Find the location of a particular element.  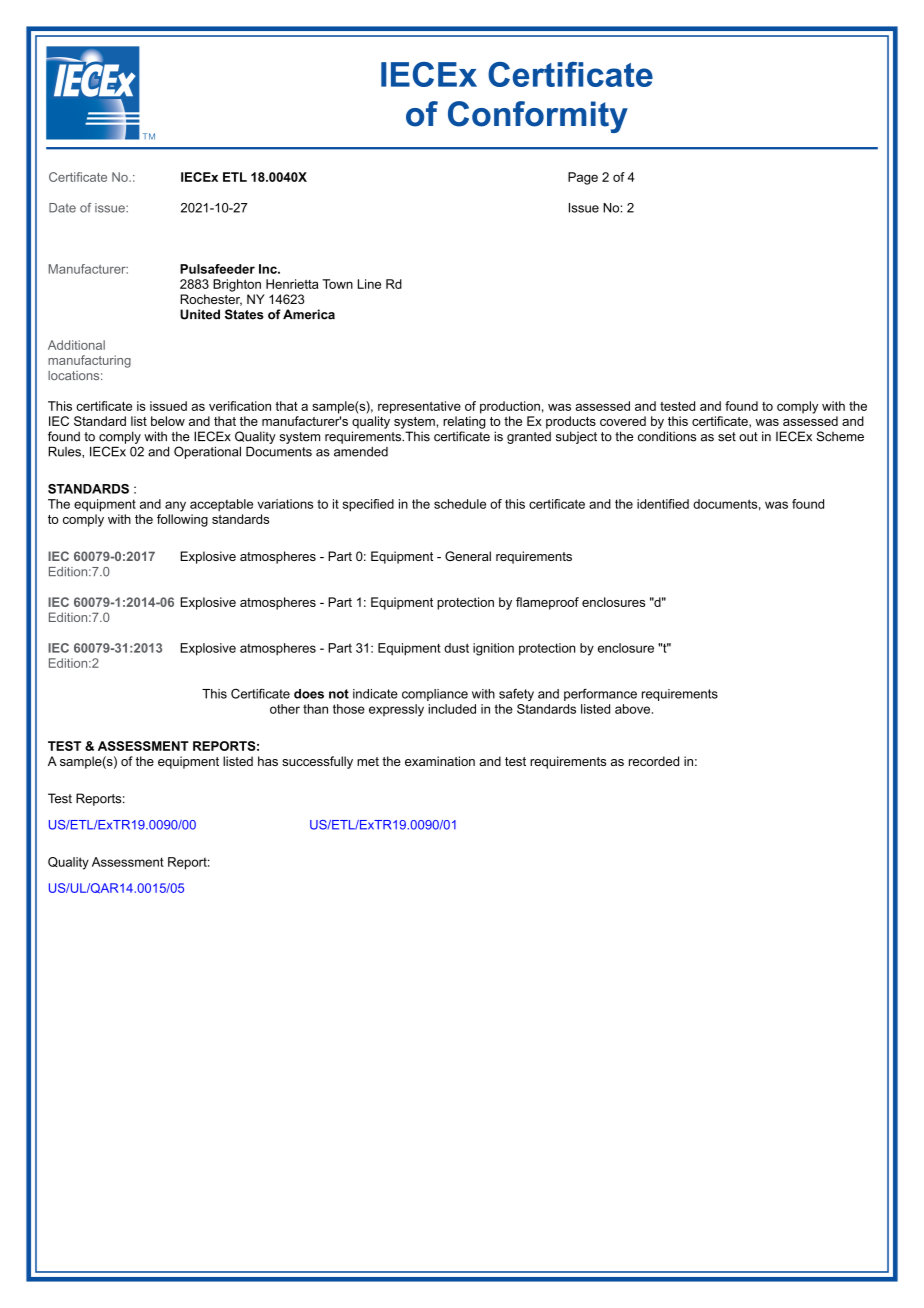

covered is located at coordinates (623, 421).
